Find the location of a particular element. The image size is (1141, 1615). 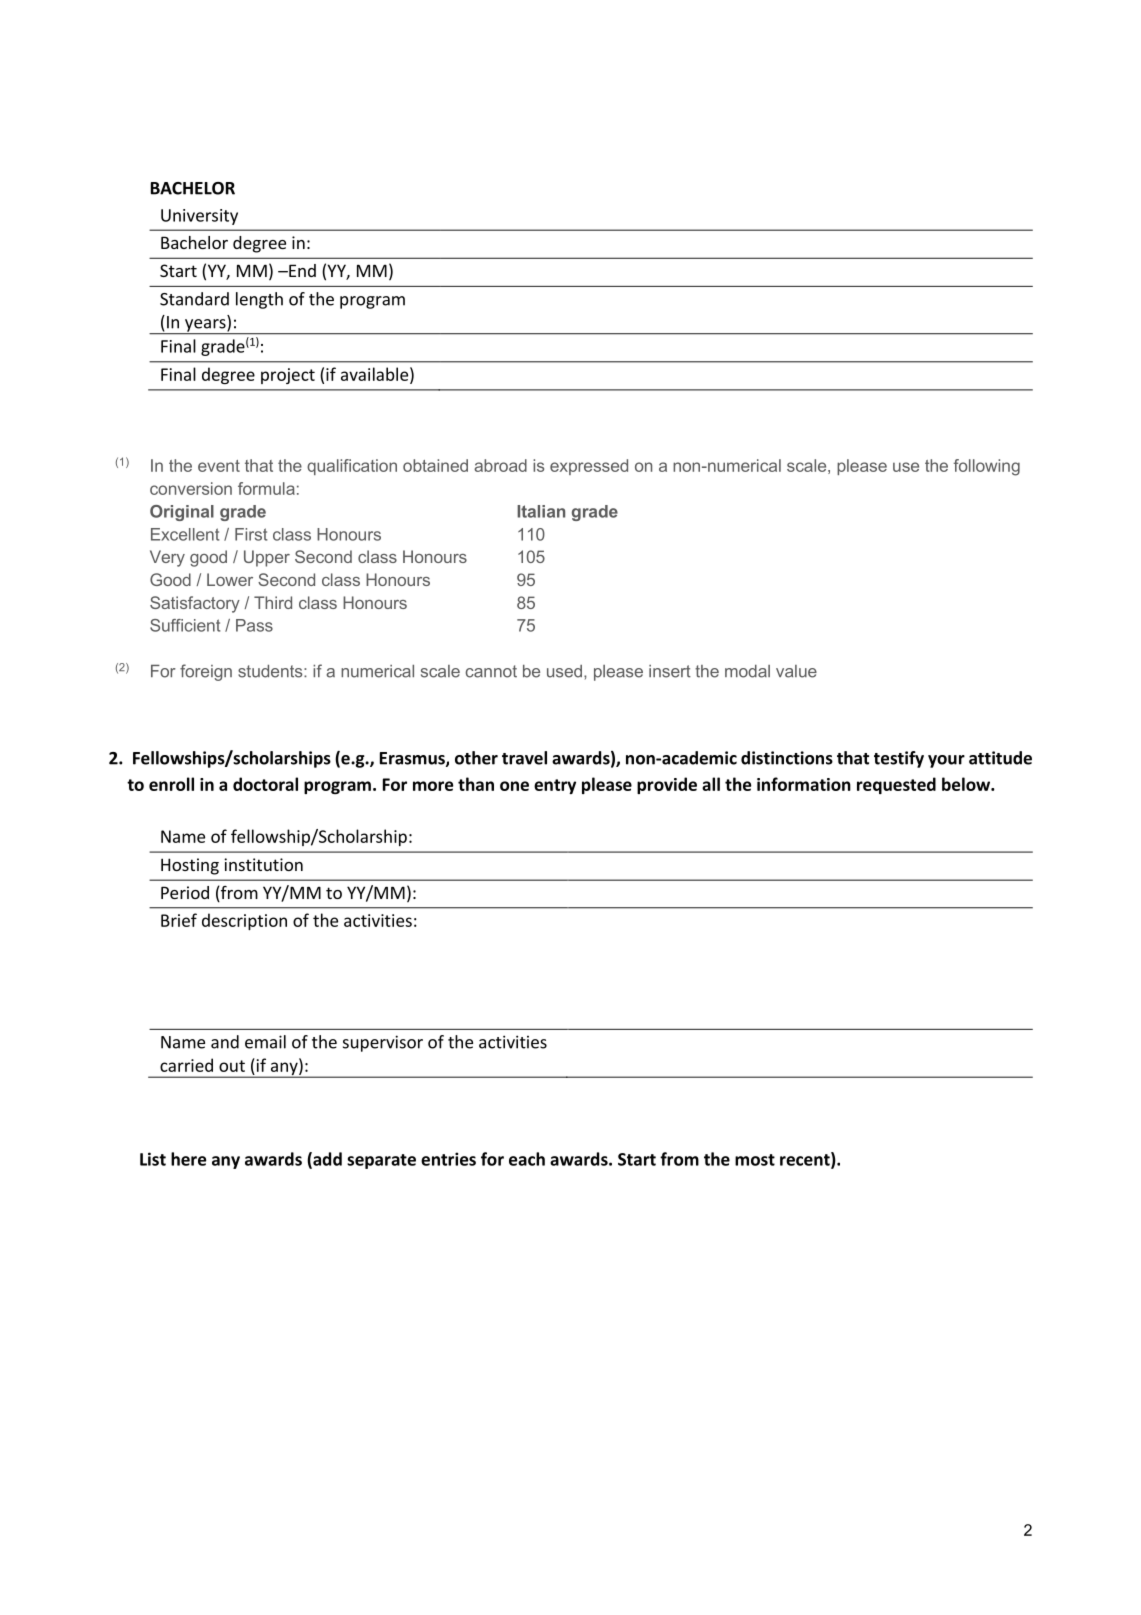

entry is located at coordinates (555, 786).
